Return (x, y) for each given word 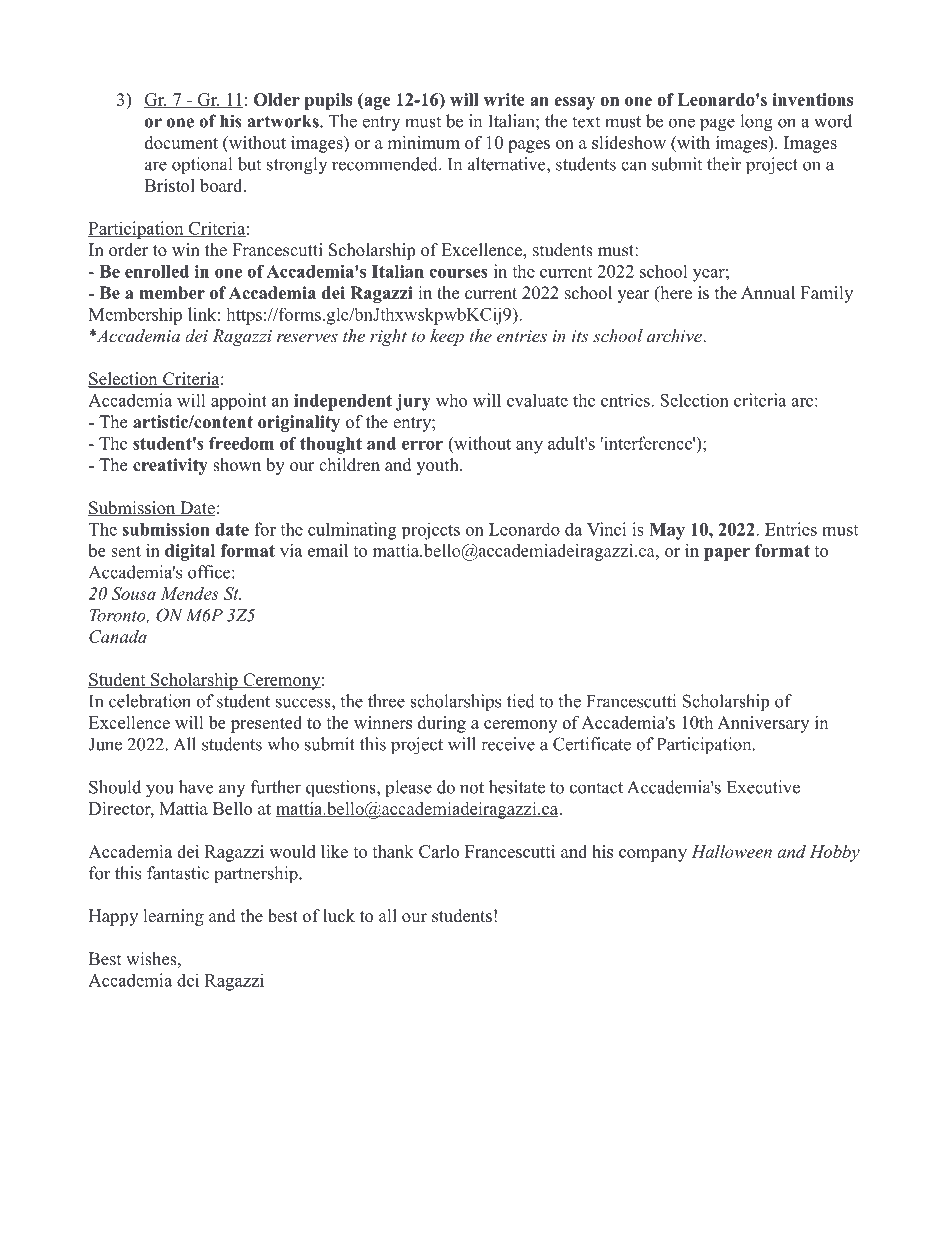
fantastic (178, 873)
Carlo (439, 851)
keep (447, 337)
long (756, 123)
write (504, 99)
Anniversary (763, 724)
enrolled (157, 271)
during (442, 724)
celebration (150, 701)
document (181, 142)
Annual (768, 293)
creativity (170, 466)
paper (727, 554)
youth (438, 466)
